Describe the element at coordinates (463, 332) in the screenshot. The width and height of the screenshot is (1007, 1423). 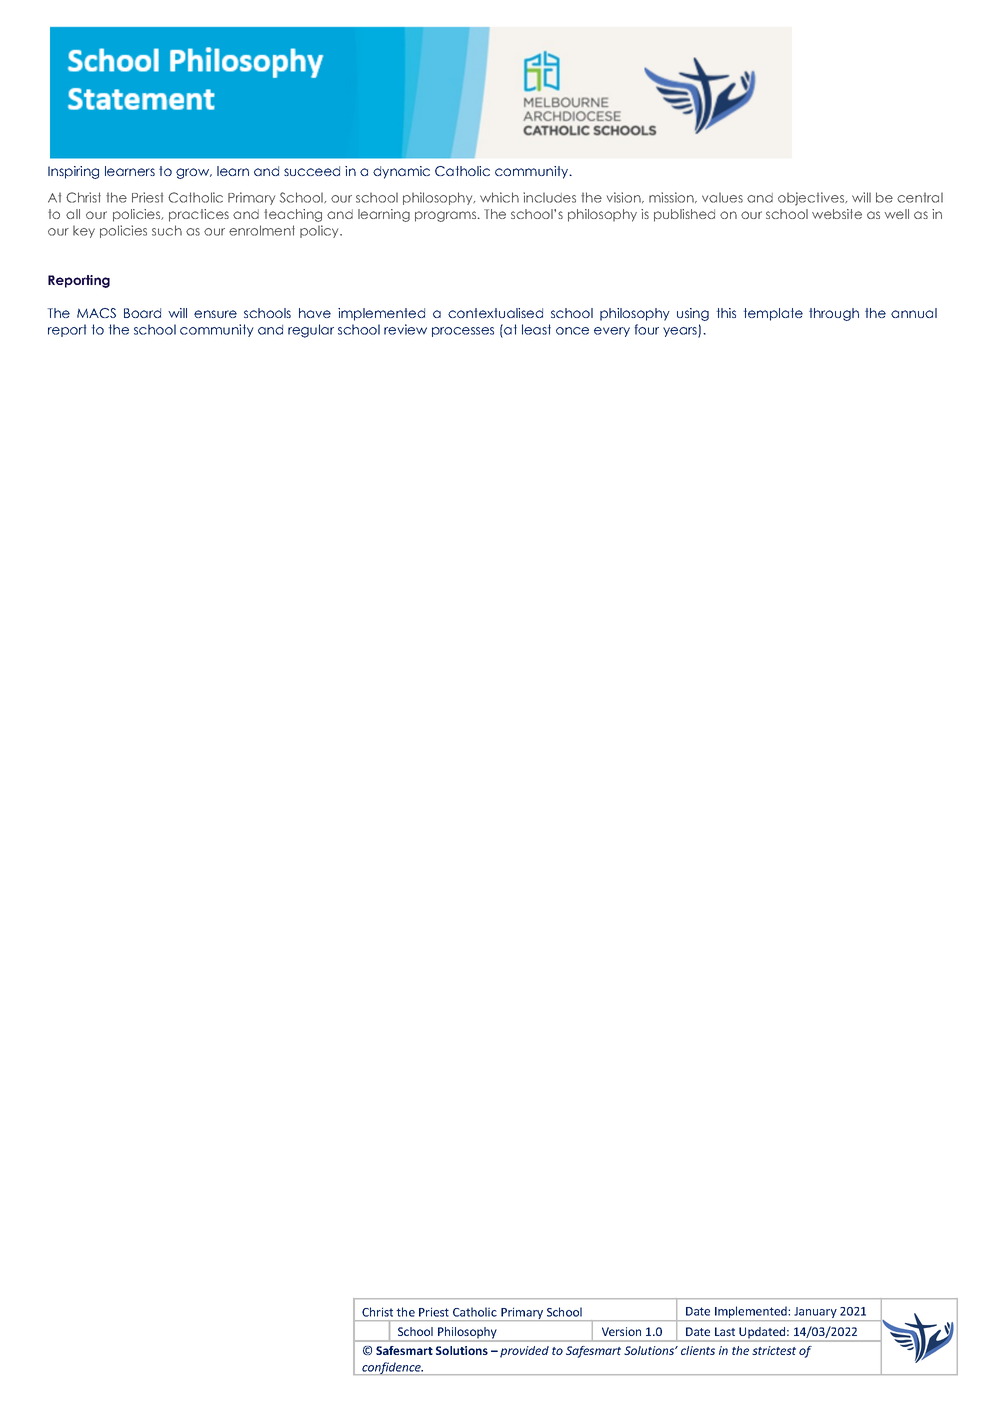
I see `processes` at that location.
